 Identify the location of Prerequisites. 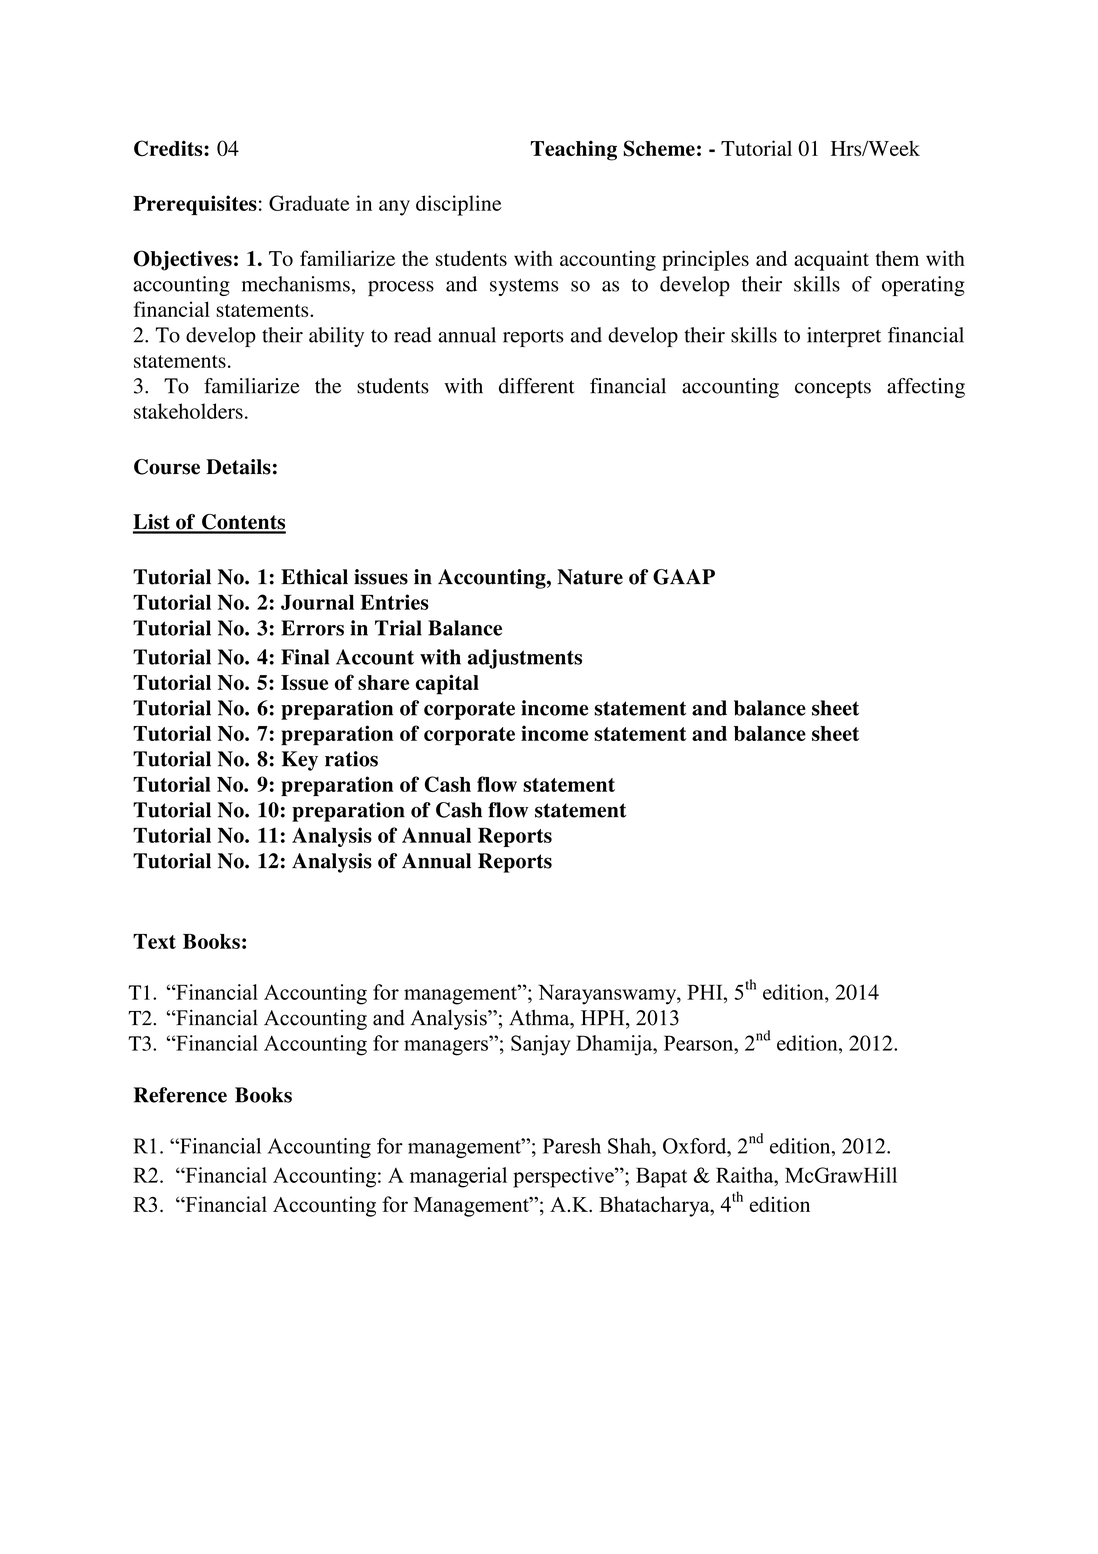
(195, 205).
